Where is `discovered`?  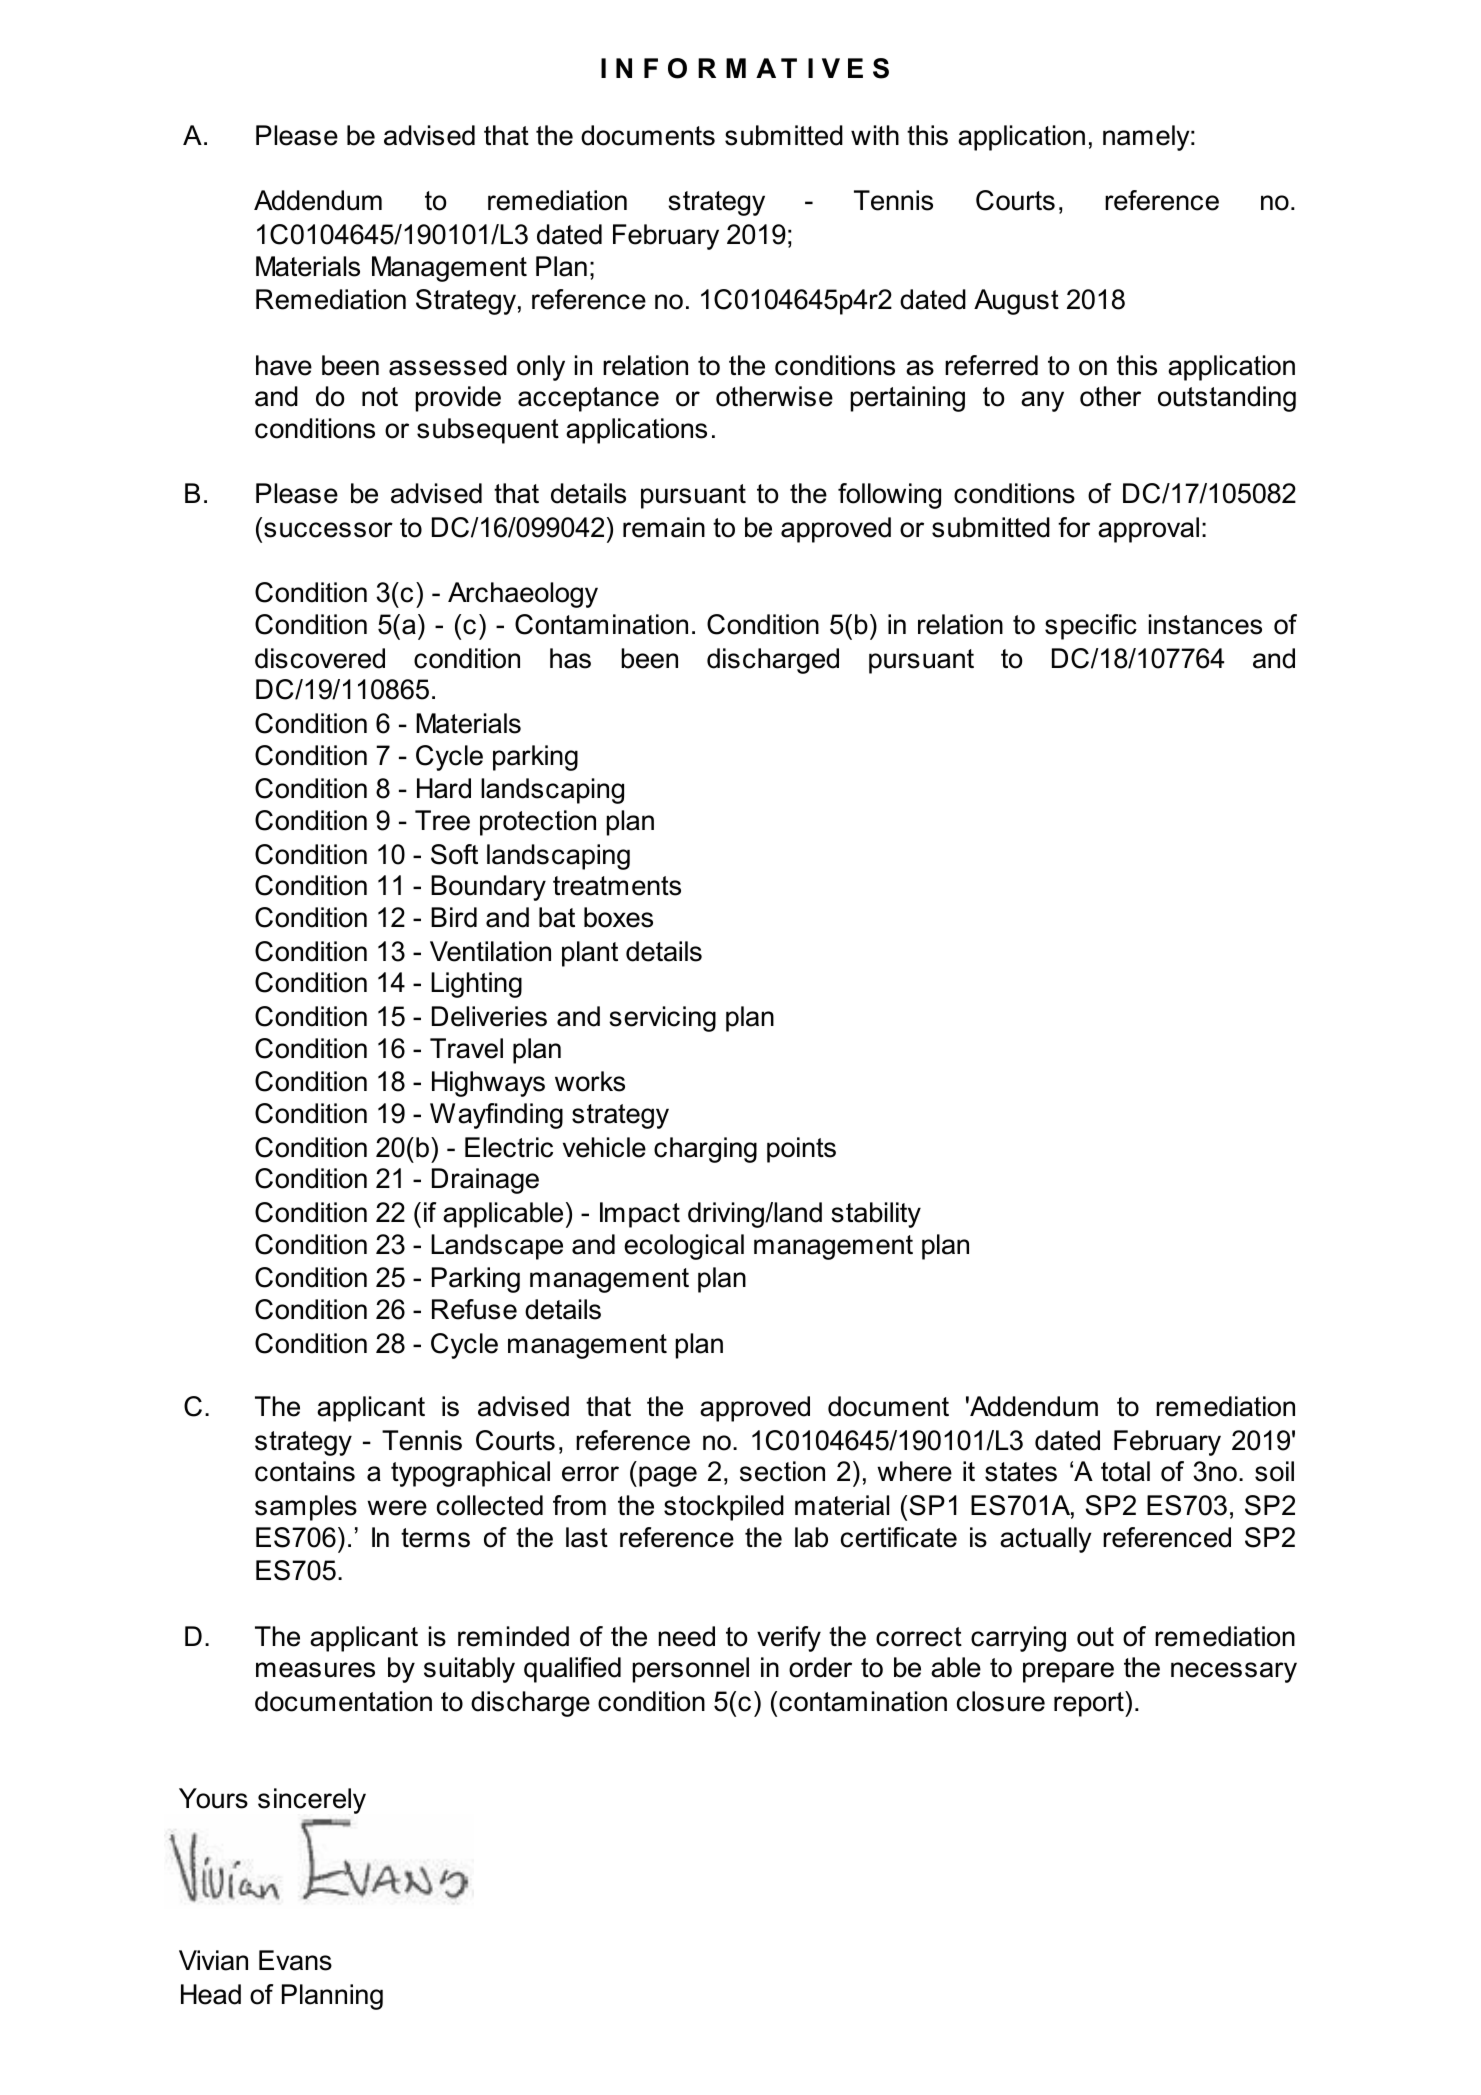
discovered is located at coordinates (320, 658).
